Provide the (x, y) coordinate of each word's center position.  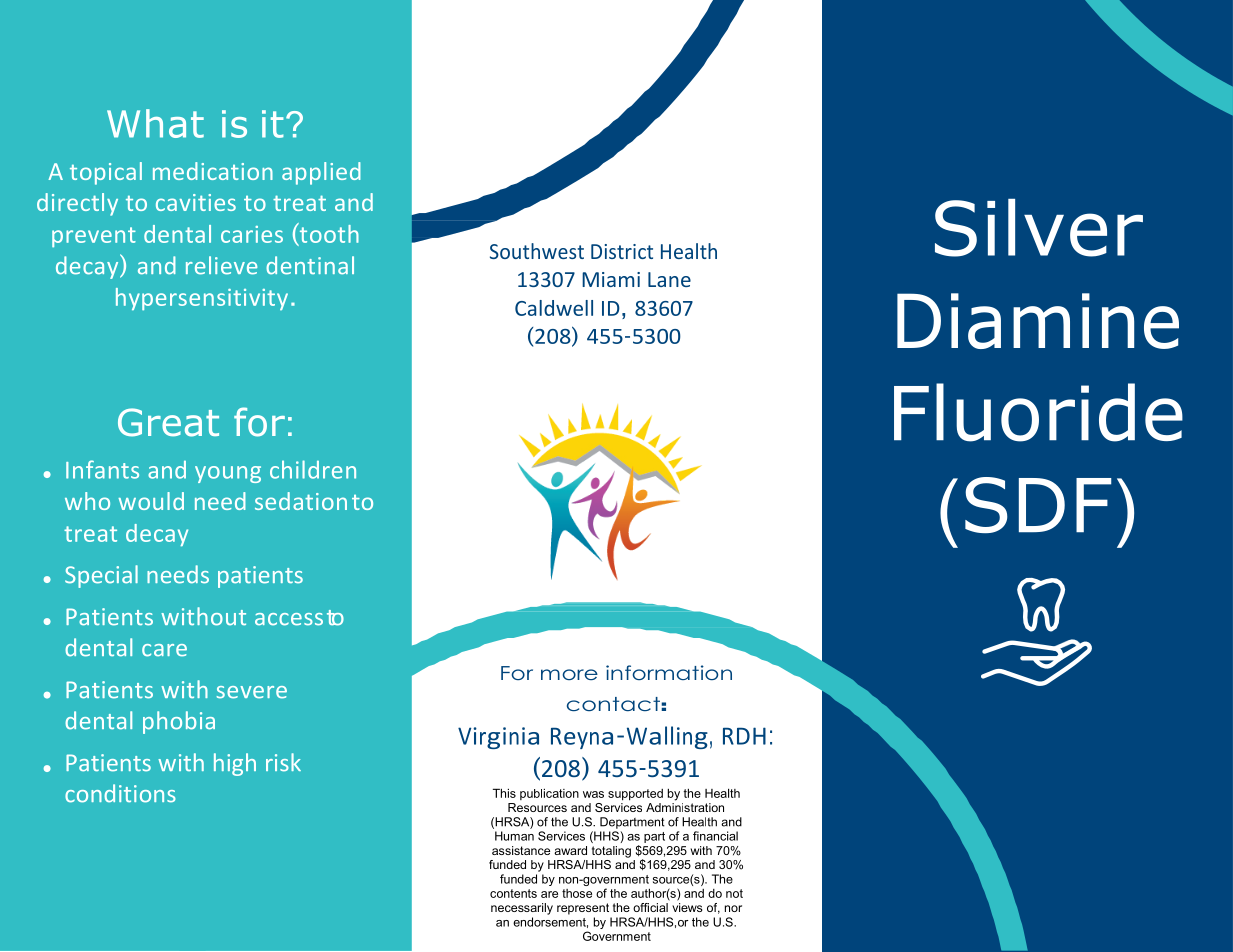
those (577, 893)
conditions (120, 793)
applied (321, 173)
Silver (1039, 228)
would (151, 501)
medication (213, 171)
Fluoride (1038, 412)
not (734, 893)
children (313, 469)
